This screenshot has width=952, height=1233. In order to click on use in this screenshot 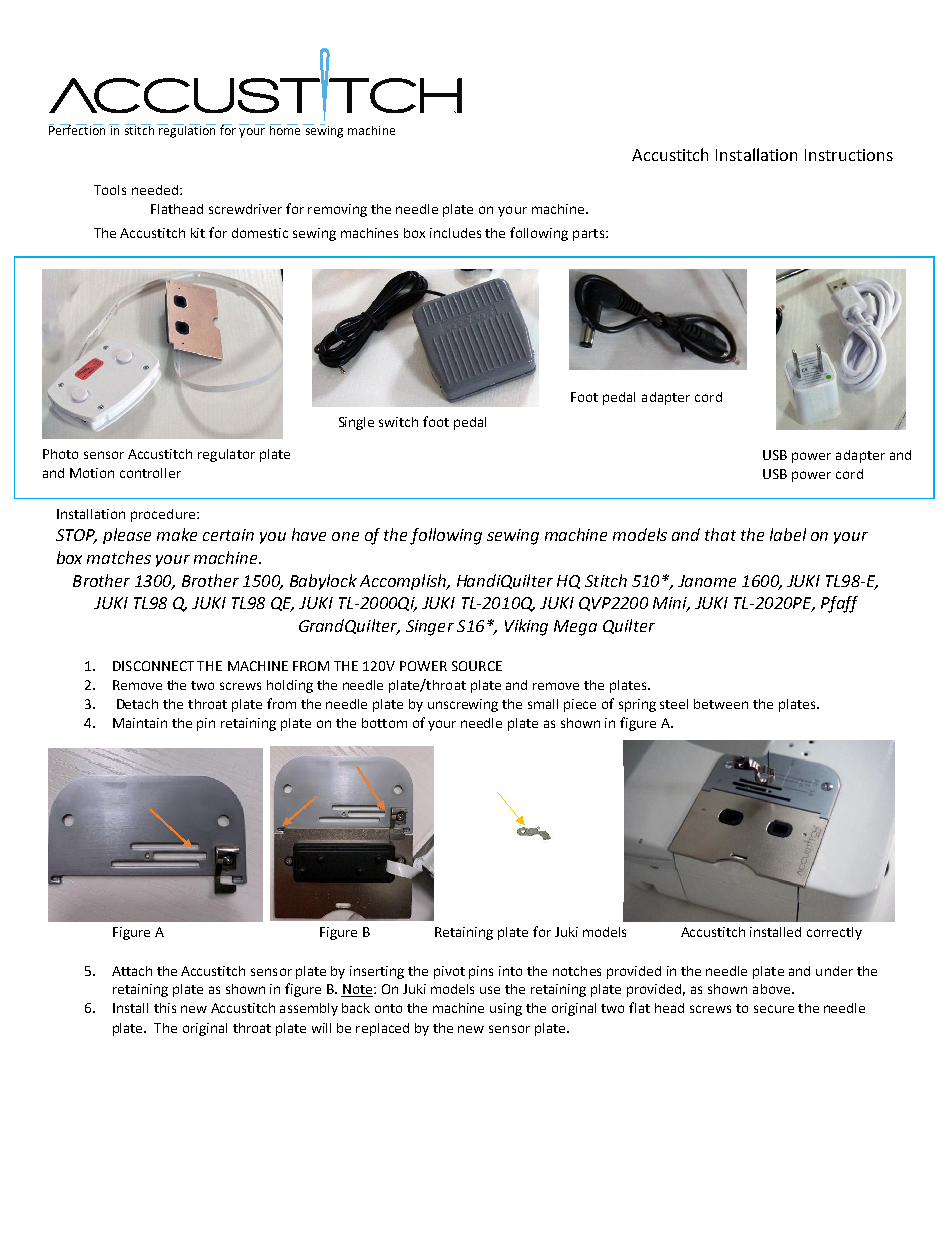, I will do `click(490, 990)`.
